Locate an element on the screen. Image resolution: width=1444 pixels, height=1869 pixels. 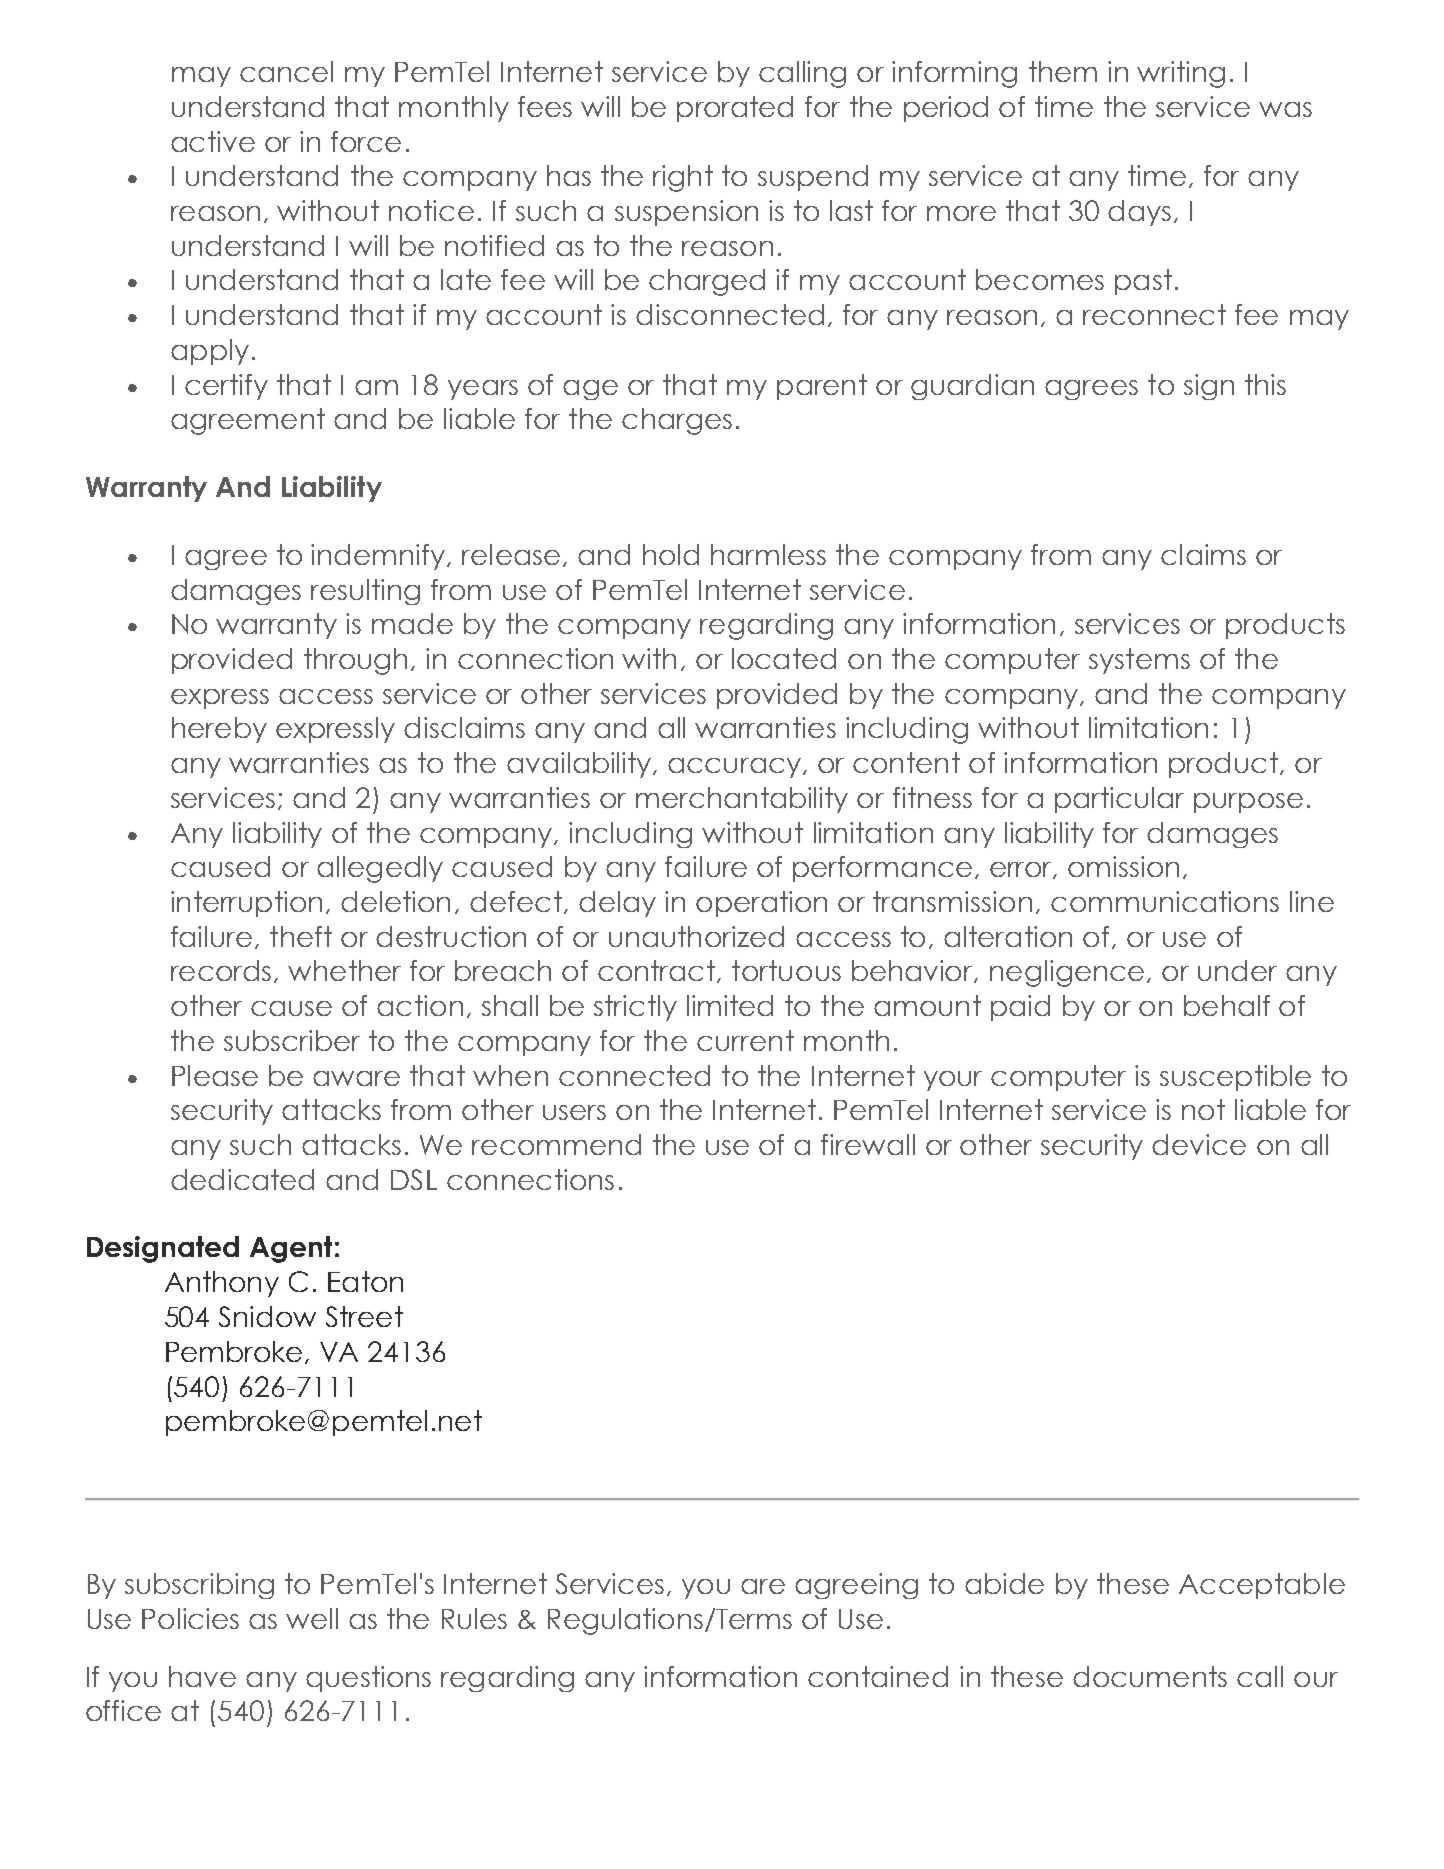
active is located at coordinates (213, 141).
